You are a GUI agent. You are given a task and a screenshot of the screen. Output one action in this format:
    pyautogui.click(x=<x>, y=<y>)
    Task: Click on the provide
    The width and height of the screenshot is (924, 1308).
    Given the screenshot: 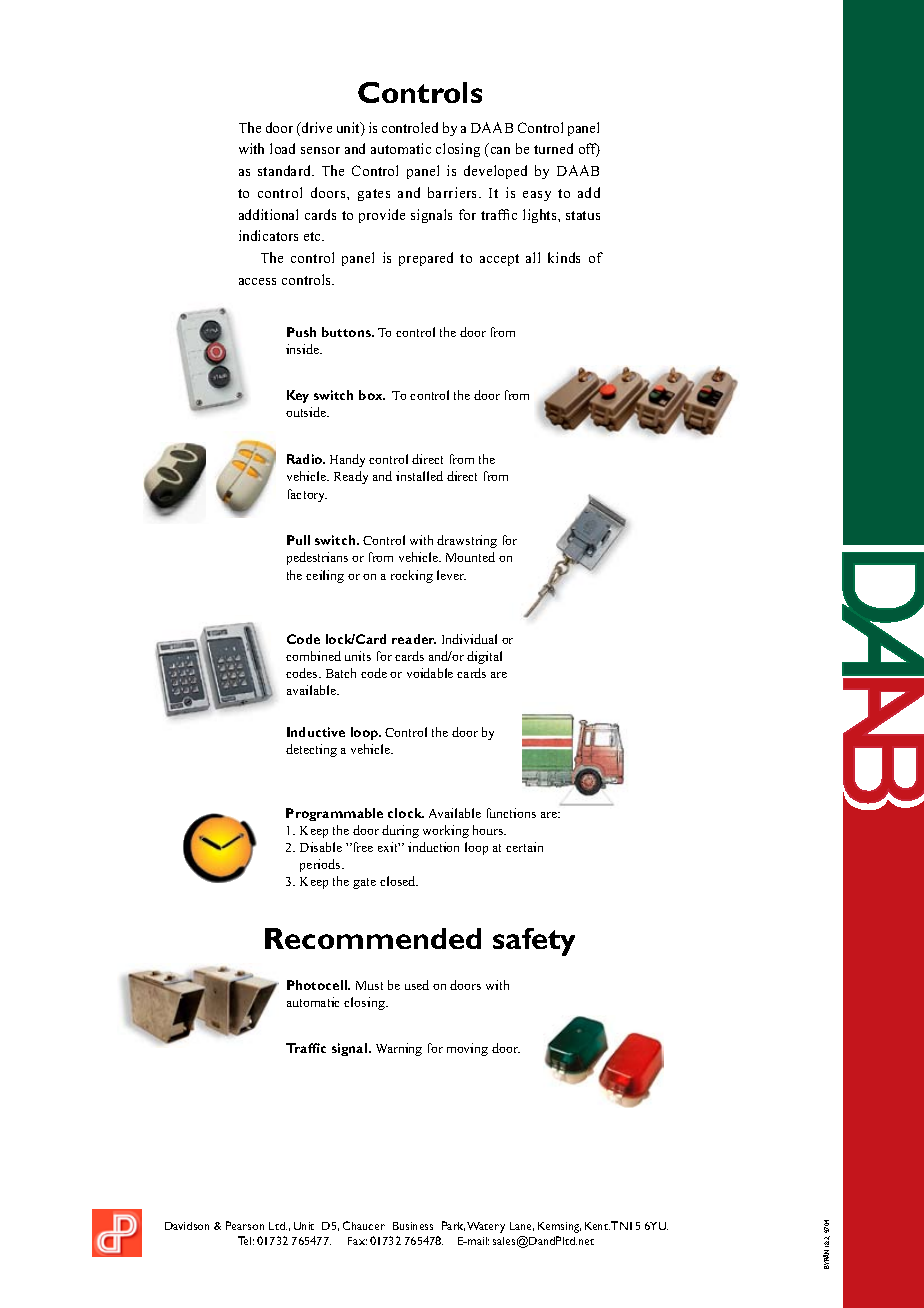 What is the action you would take?
    pyautogui.click(x=382, y=216)
